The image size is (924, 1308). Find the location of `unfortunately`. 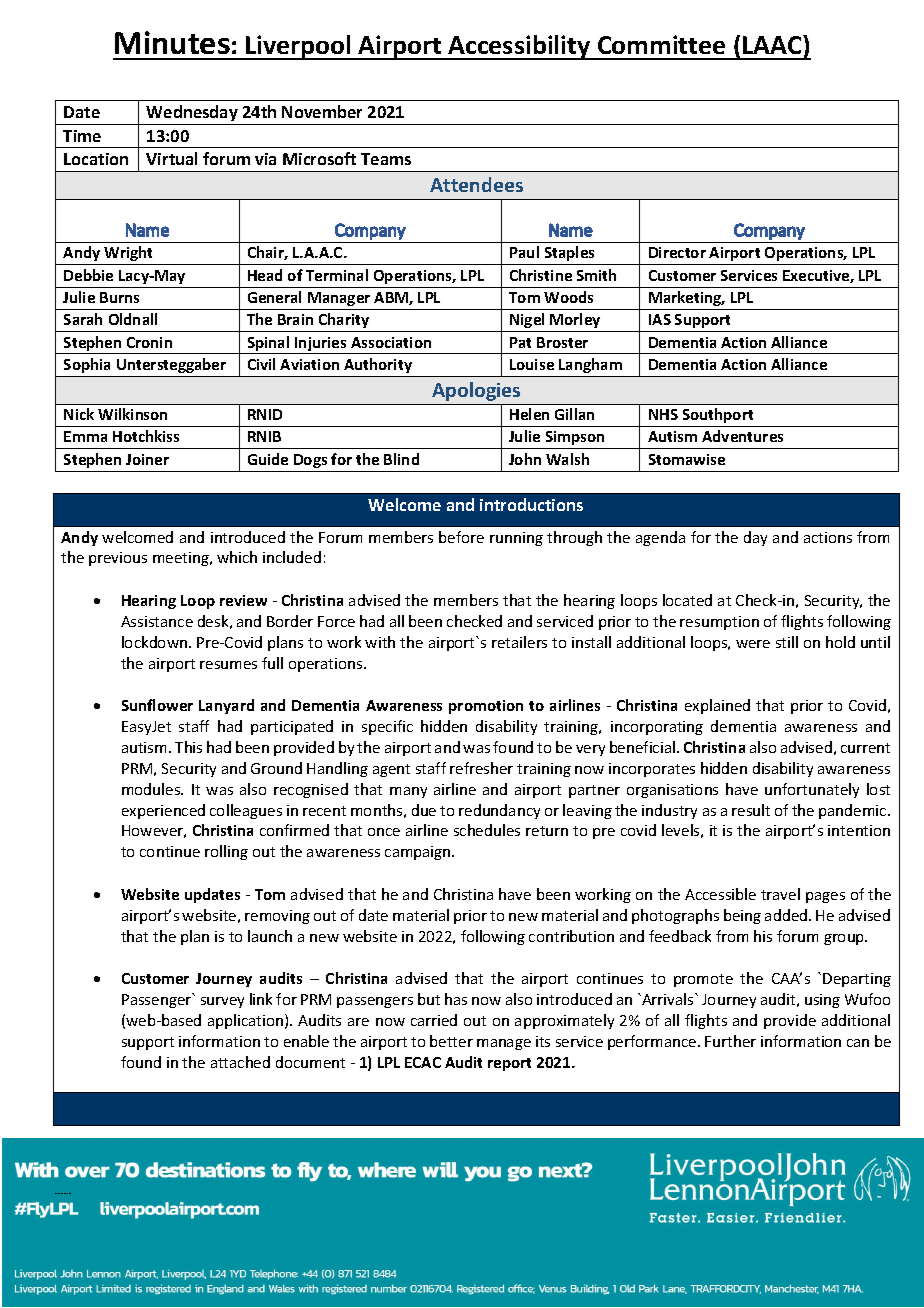

unfortunately is located at coordinates (812, 790).
